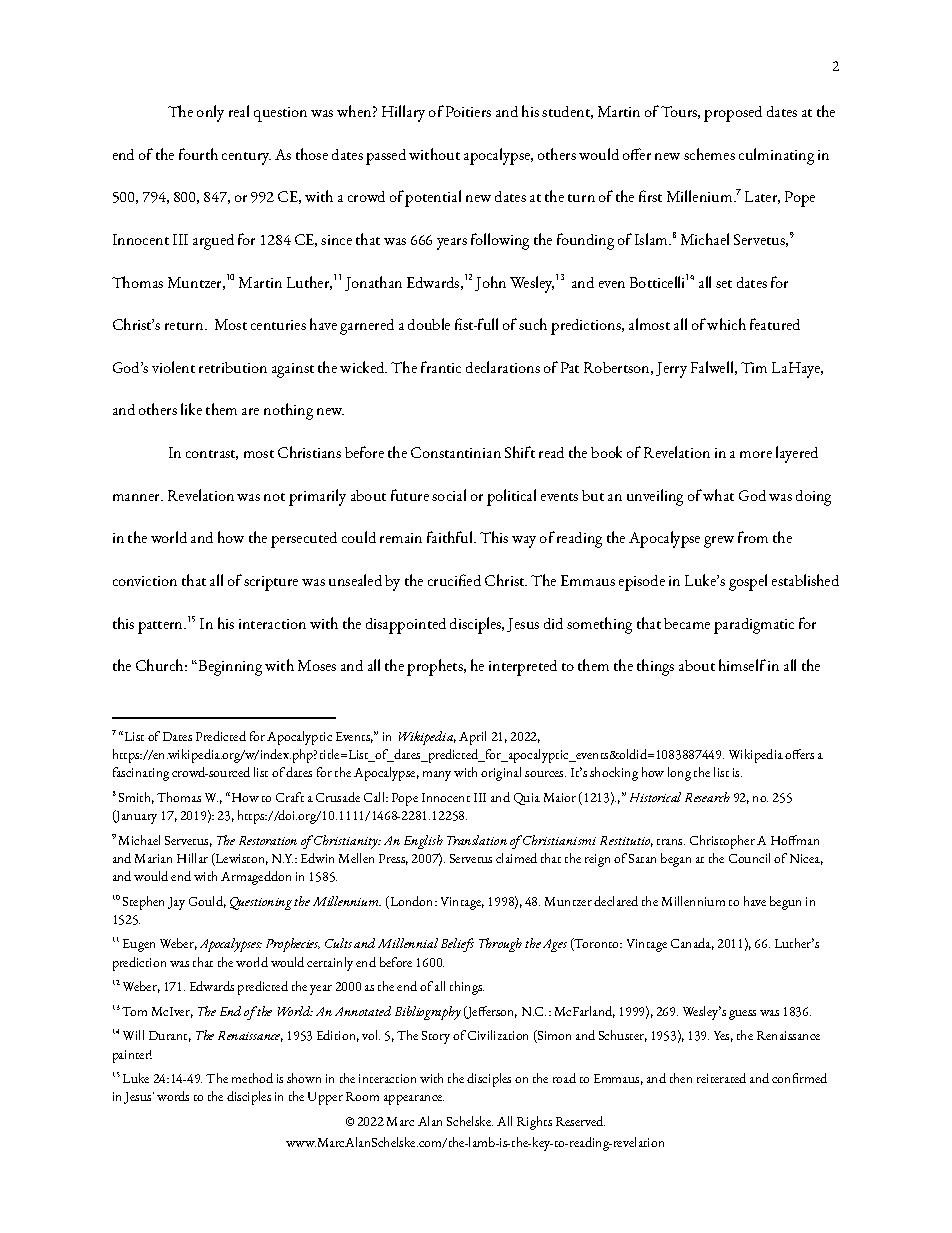  What do you see at coordinates (754, 367) in the screenshot?
I see `Tim` at bounding box center [754, 367].
